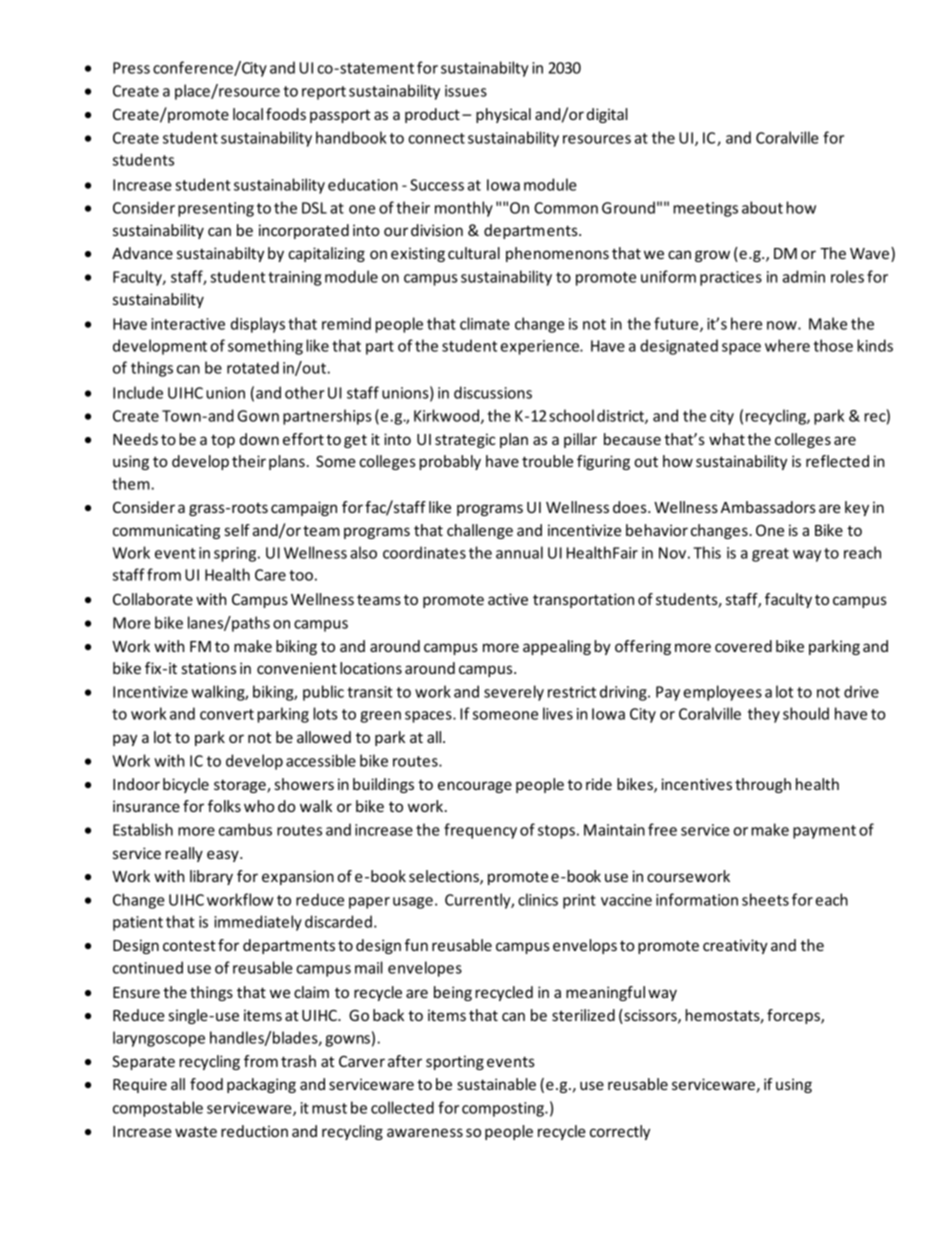  Describe the element at coordinates (261, 1085) in the screenshot. I see `packaging` at that location.
